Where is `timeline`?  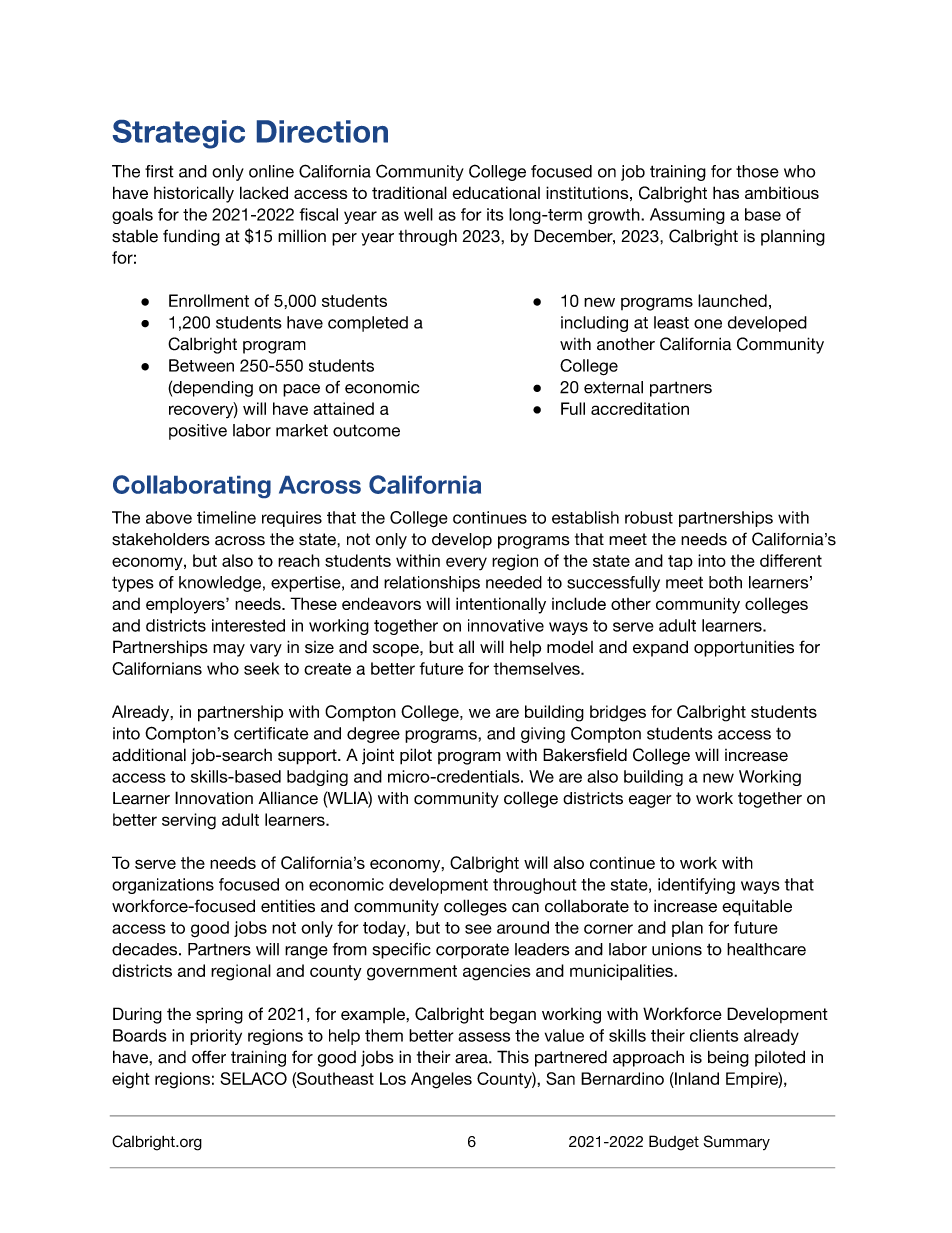 timeline is located at coordinates (226, 517).
